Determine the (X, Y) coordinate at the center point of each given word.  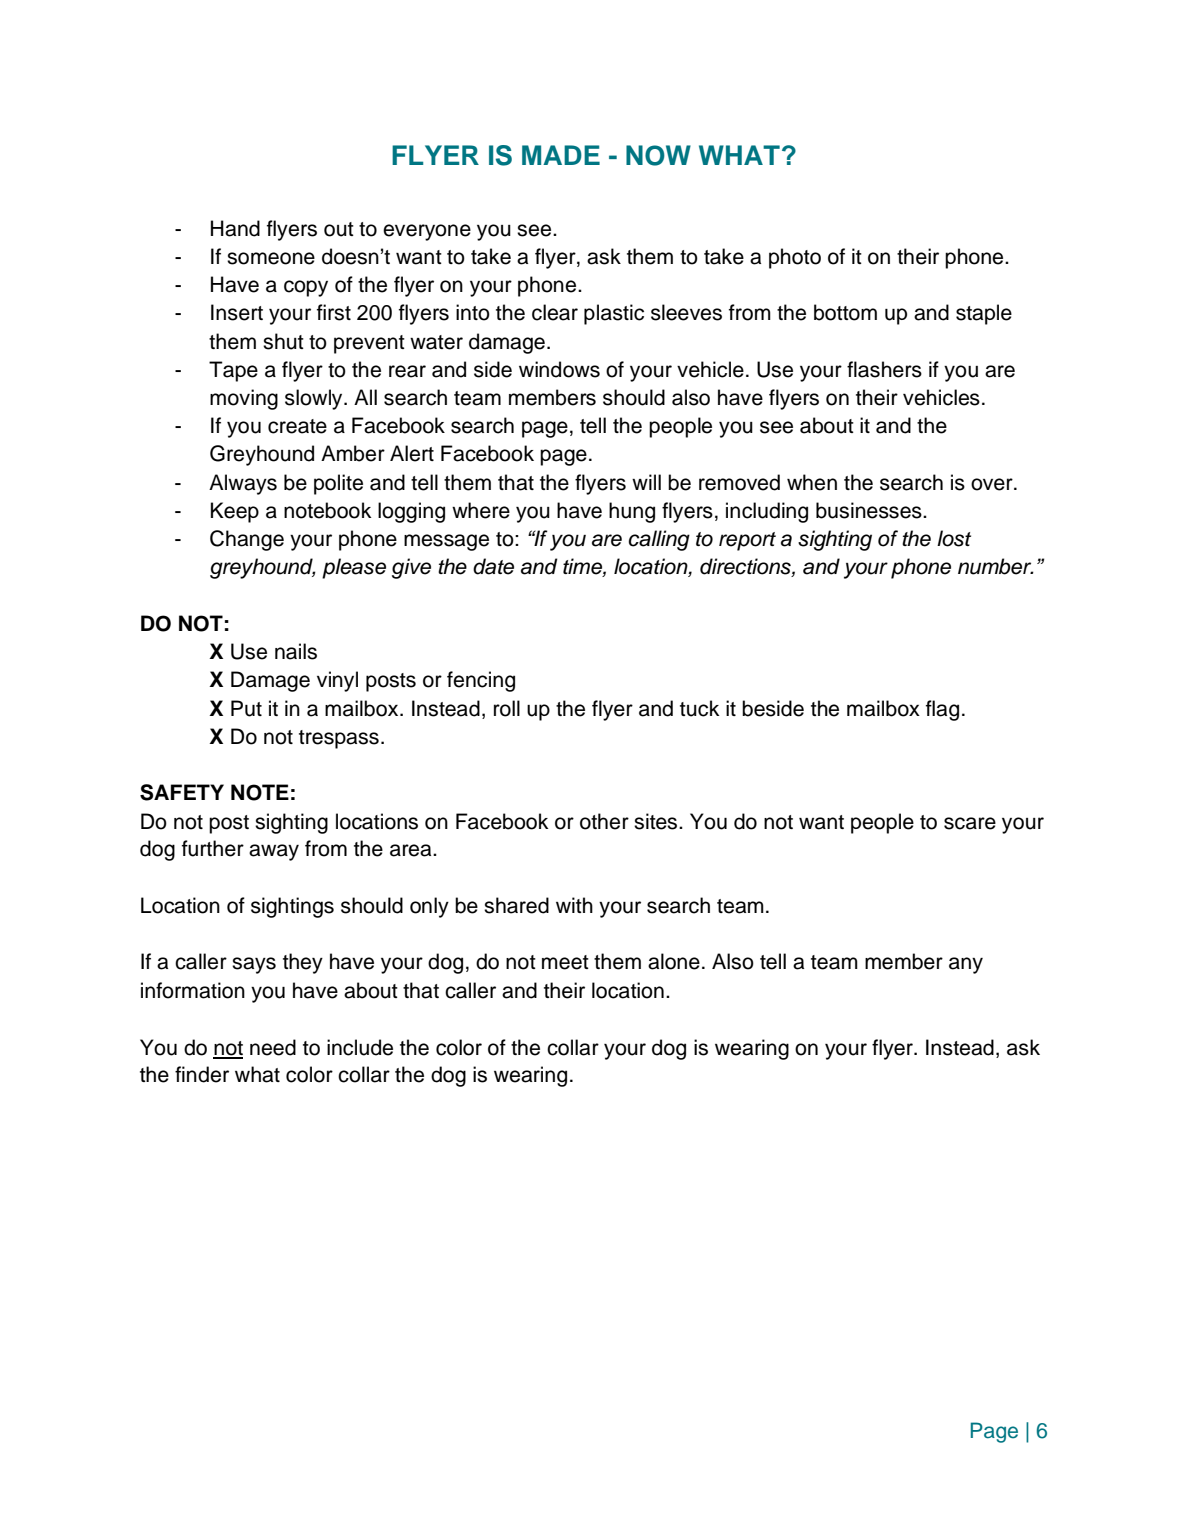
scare (970, 823)
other (604, 821)
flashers (884, 369)
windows (559, 369)
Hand (235, 228)
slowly (315, 399)
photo (795, 258)
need (273, 1047)
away (274, 852)
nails (296, 651)
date (493, 566)
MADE (561, 155)
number (996, 566)
